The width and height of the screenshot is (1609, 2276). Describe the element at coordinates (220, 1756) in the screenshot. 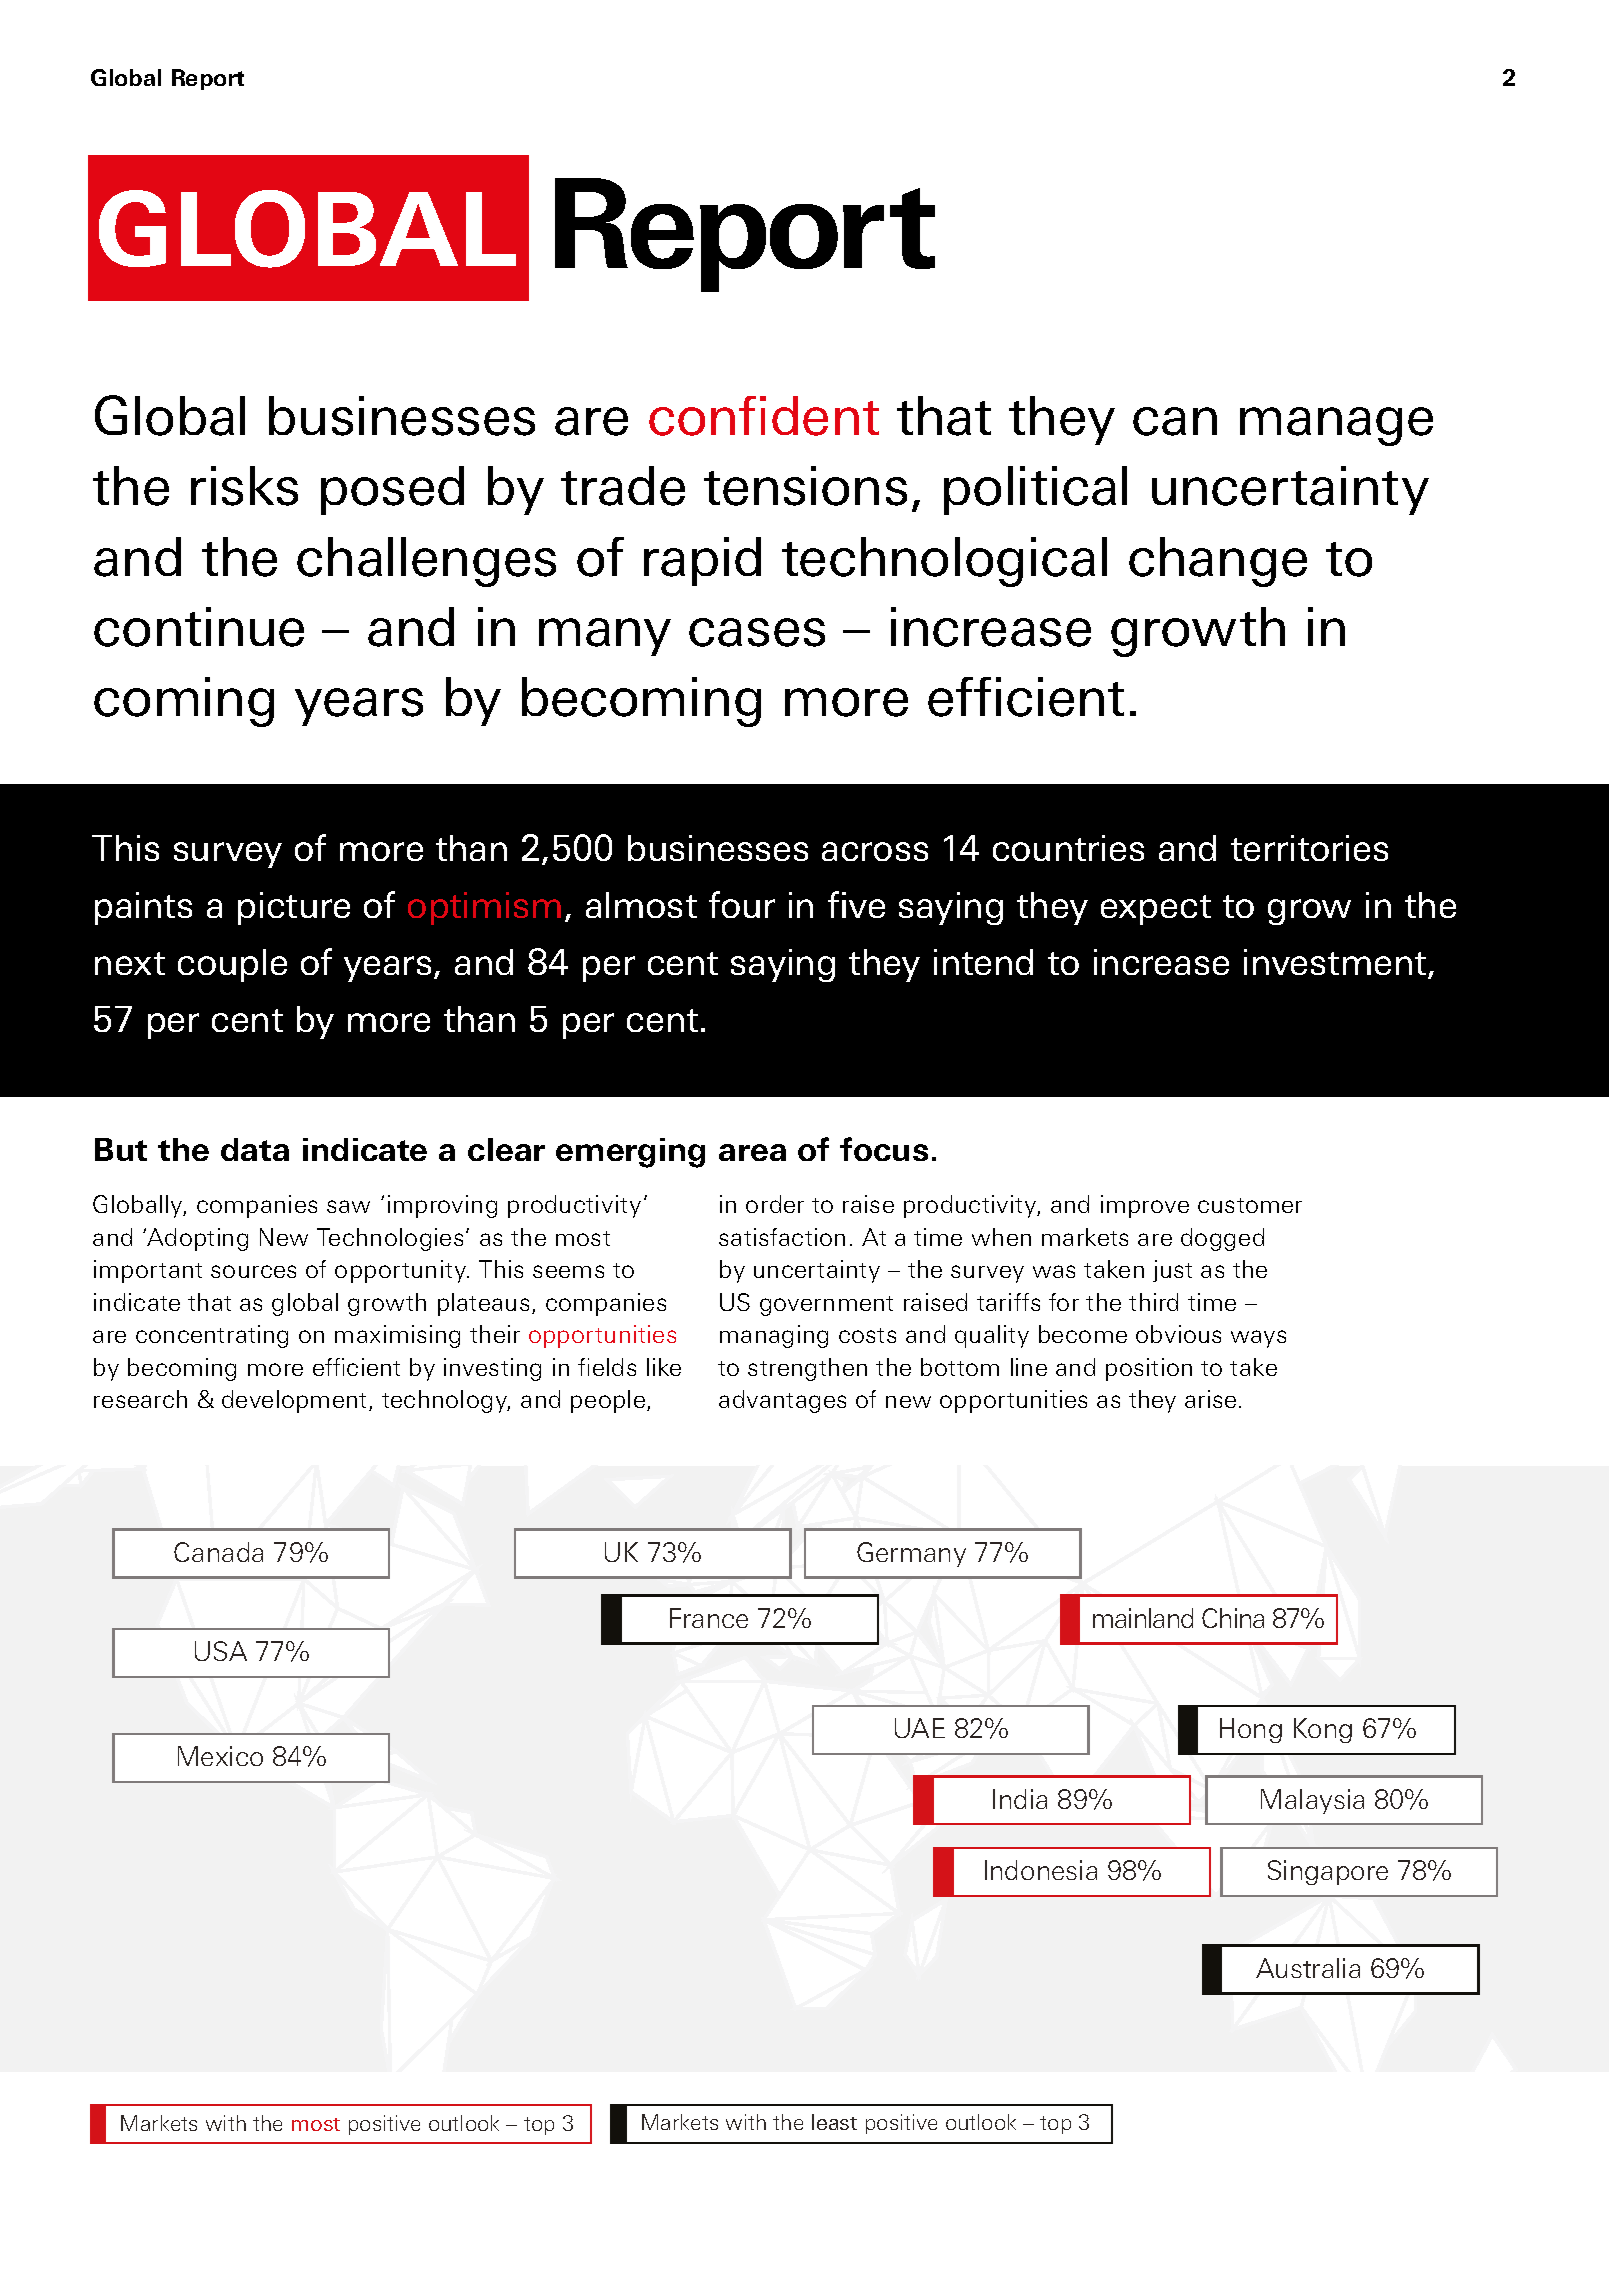

I see `Mexico` at that location.
